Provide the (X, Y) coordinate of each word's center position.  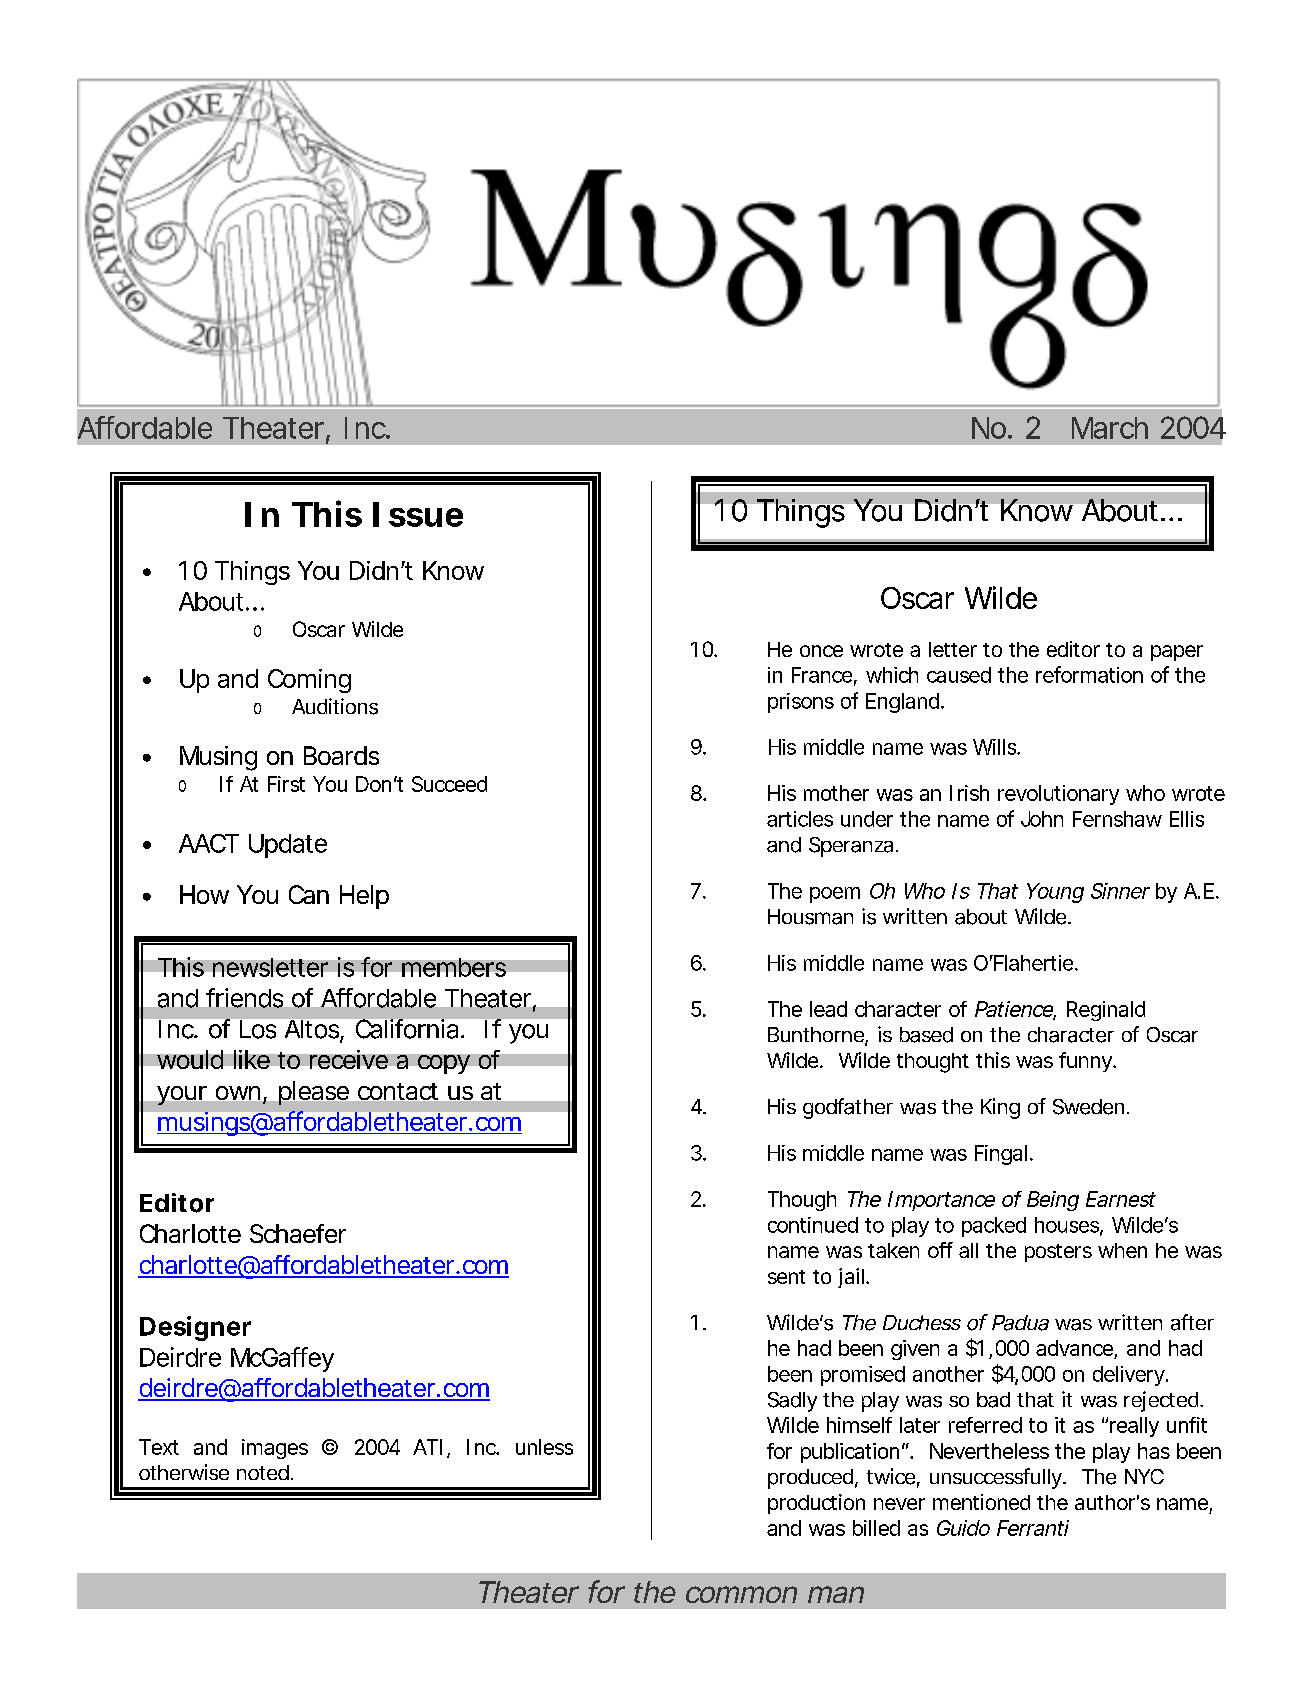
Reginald (1106, 1011)
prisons (801, 703)
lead (828, 1009)
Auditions (335, 706)
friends (244, 998)
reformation (1089, 674)
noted (263, 1472)
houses (1068, 1226)
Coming (309, 681)
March (1110, 428)
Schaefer (298, 1233)
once (821, 651)
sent (786, 1277)
